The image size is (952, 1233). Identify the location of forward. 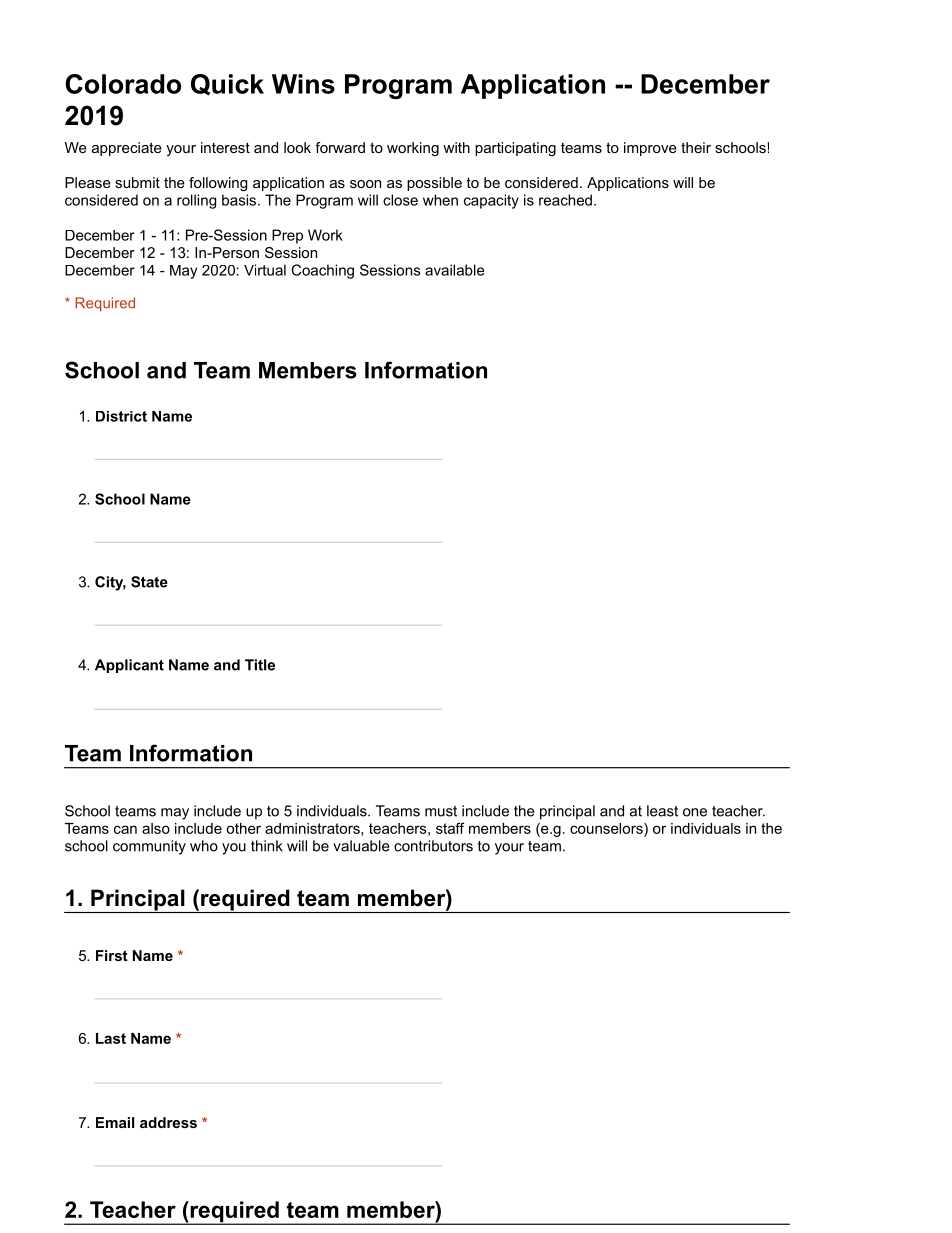
(340, 147).
